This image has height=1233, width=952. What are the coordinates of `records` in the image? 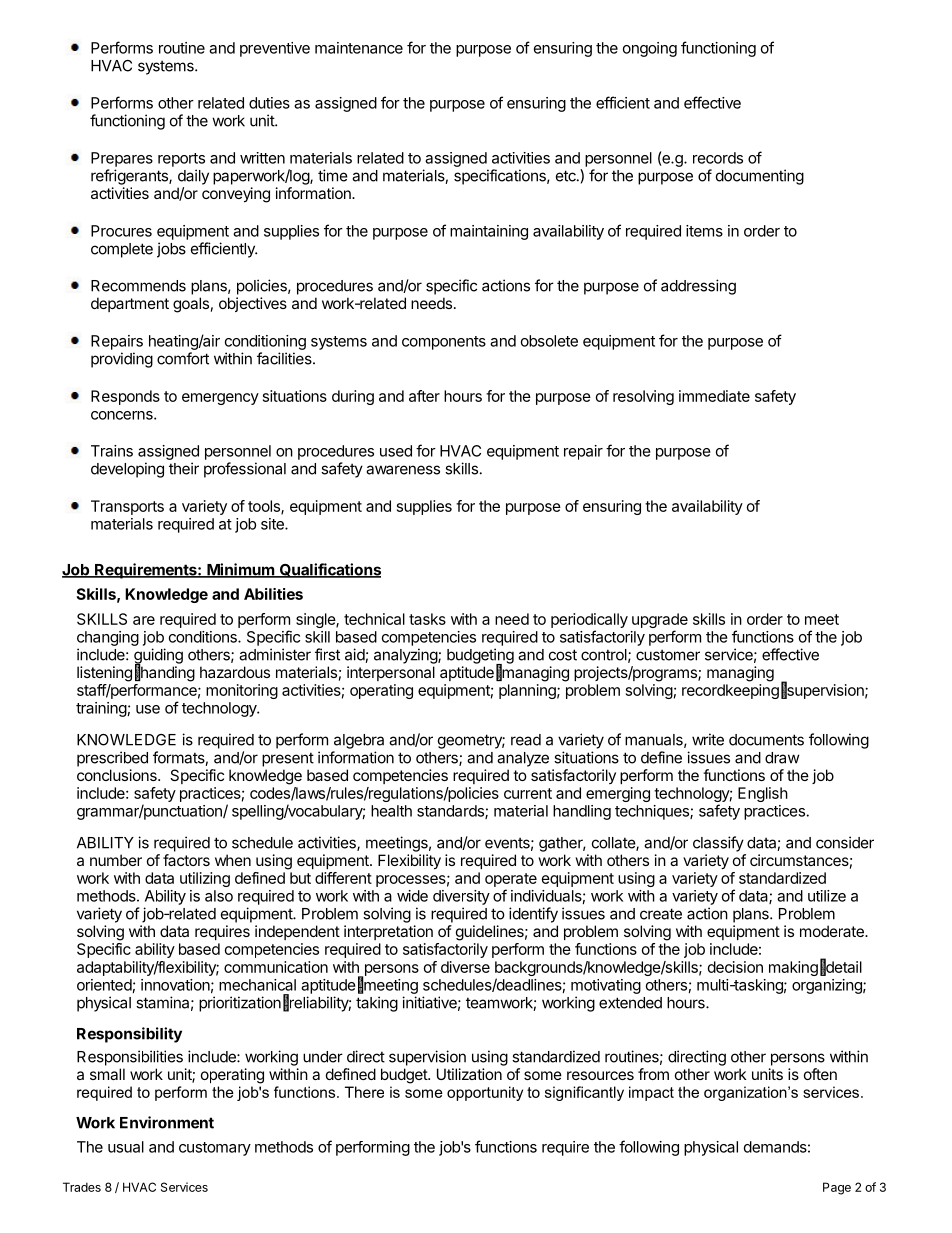 It's located at (718, 158).
